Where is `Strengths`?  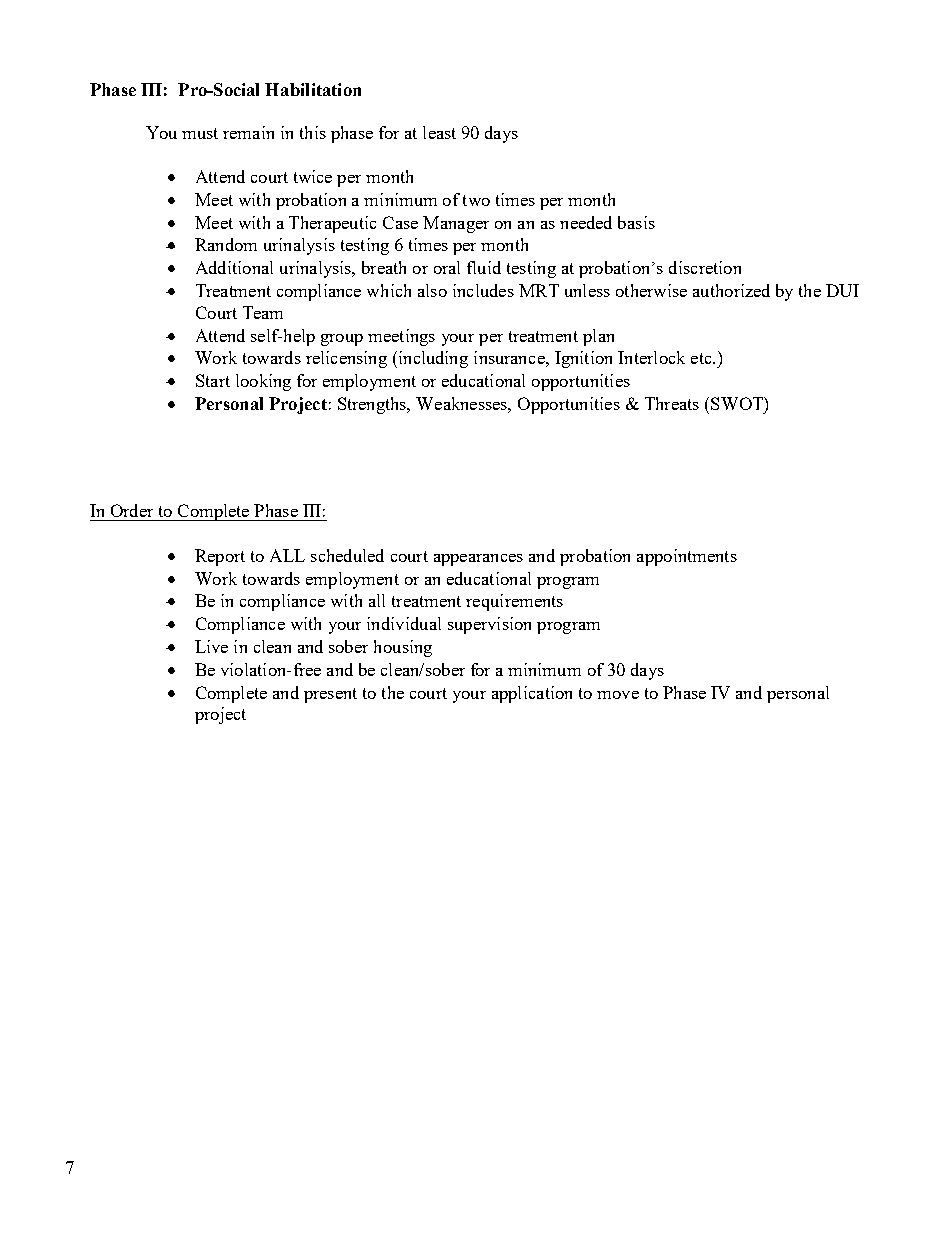 Strengths is located at coordinates (373, 405).
